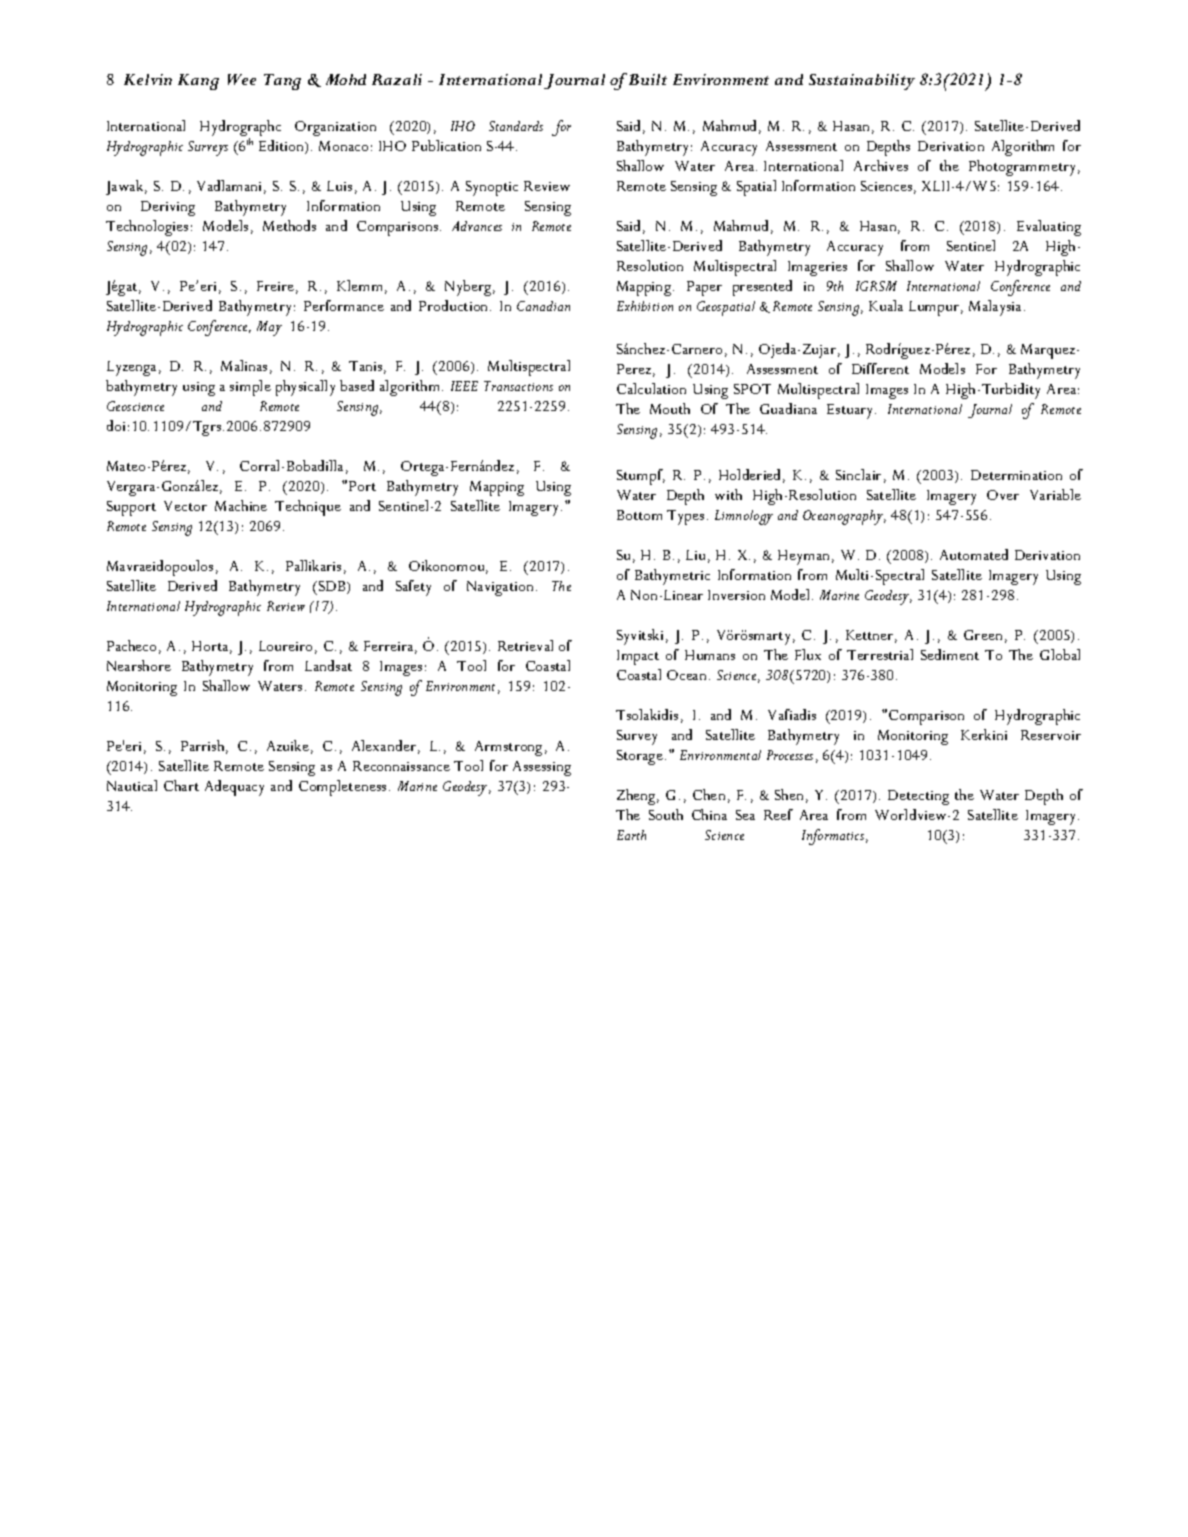 The height and width of the page is (1537, 1188). I want to click on Exhibition, so click(645, 306).
